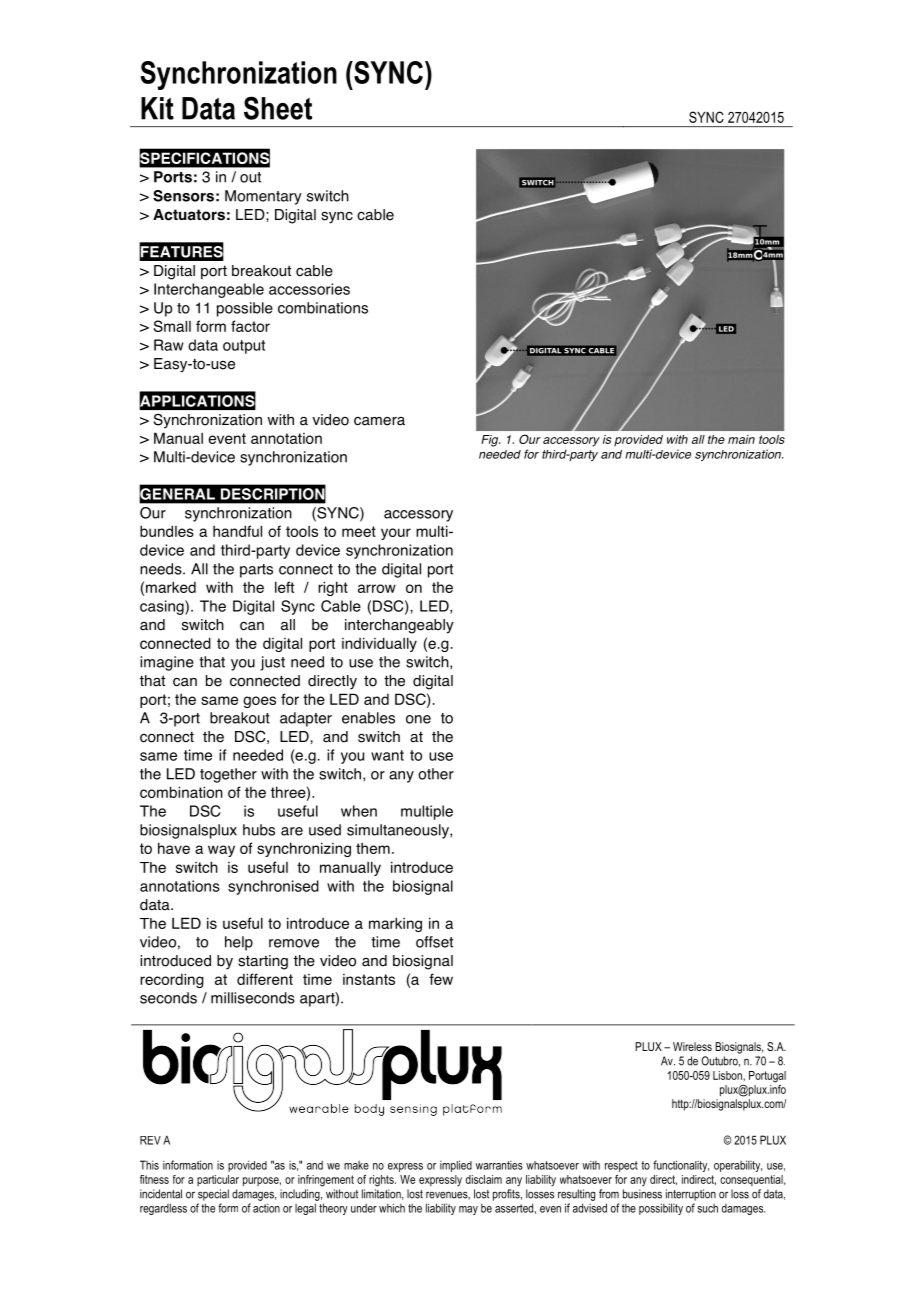 This page has width=924, height=1308. Describe the element at coordinates (434, 942) in the page. I see `offset` at that location.
